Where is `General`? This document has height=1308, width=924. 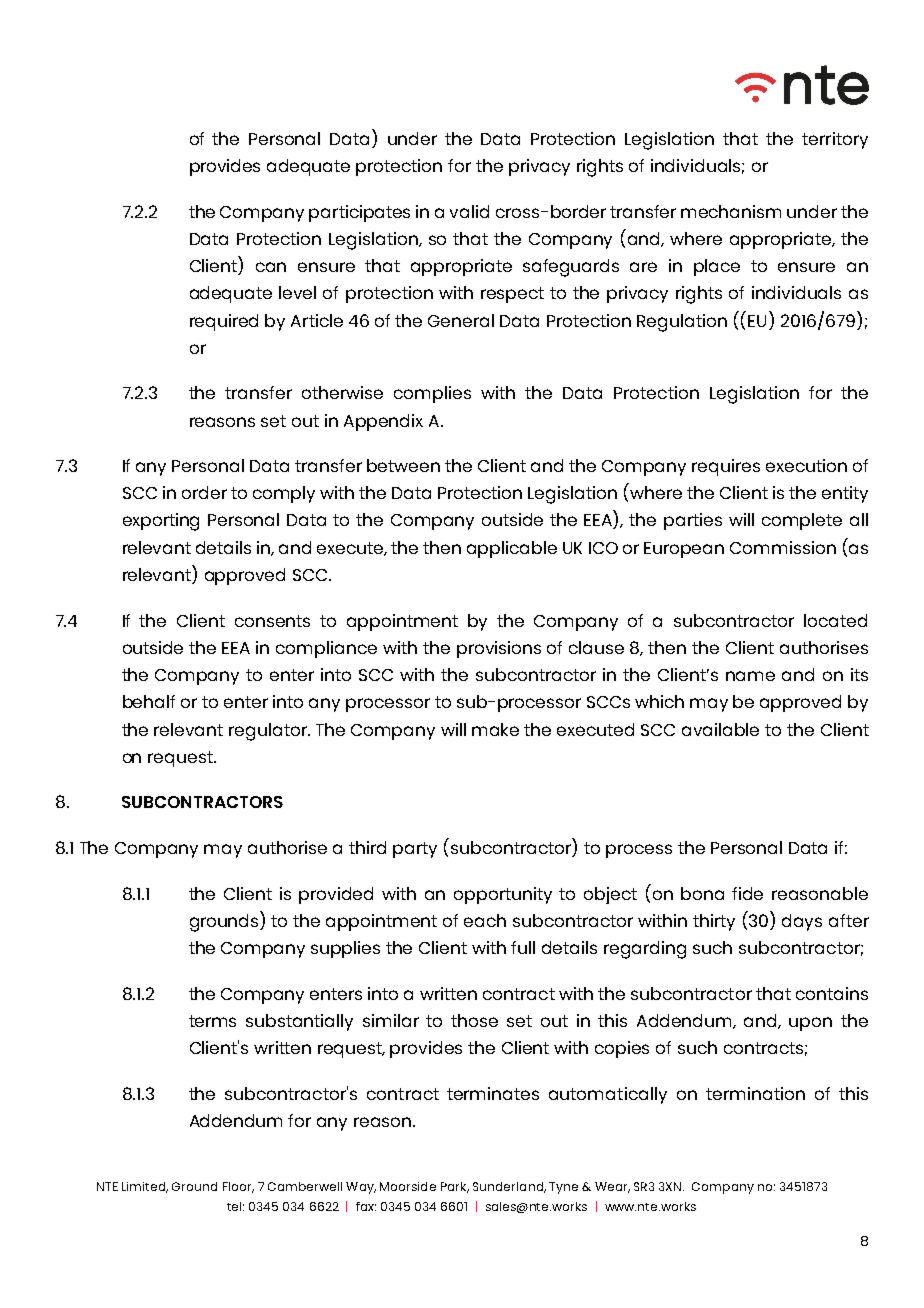 General is located at coordinates (461, 320).
